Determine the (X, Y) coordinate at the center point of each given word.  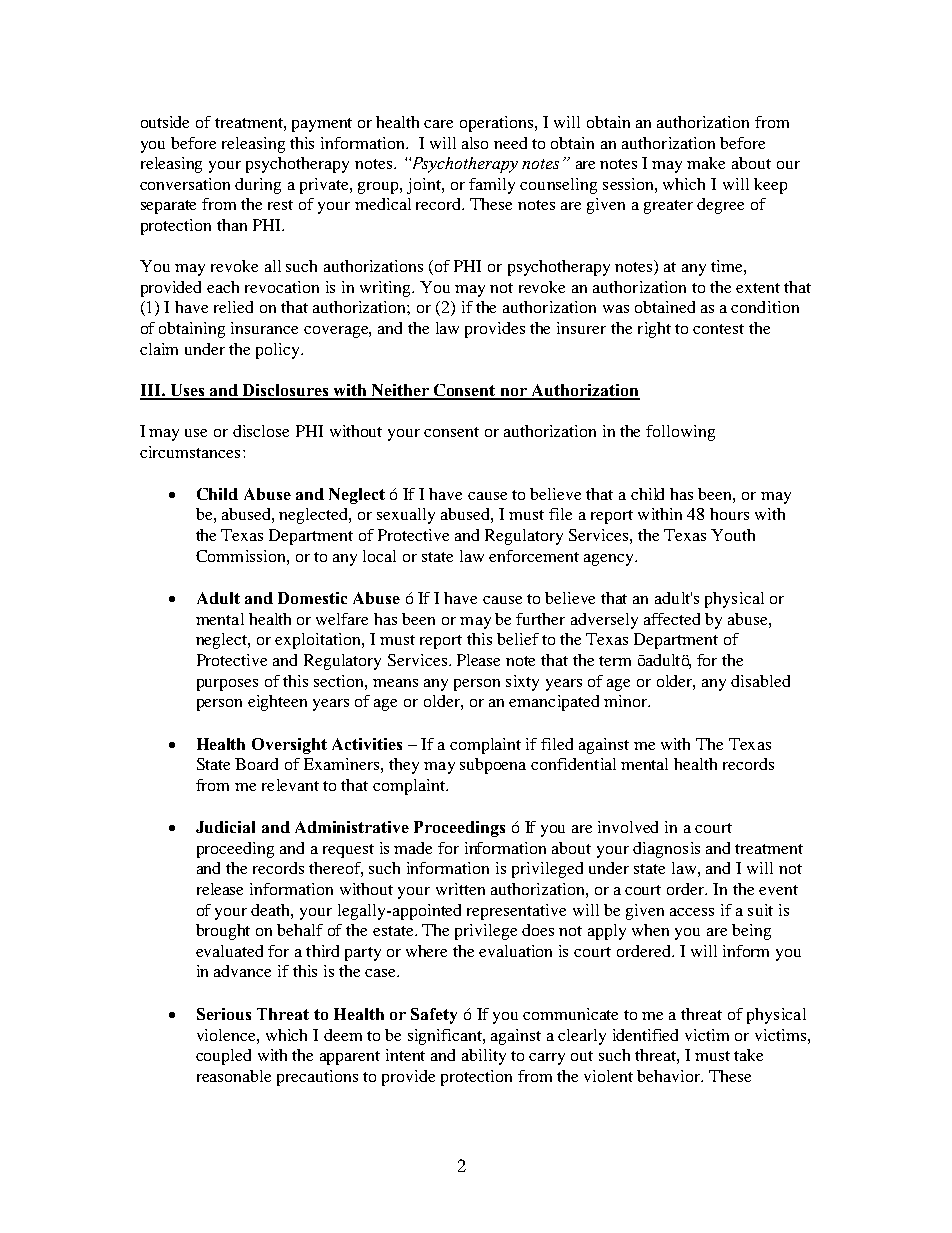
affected (672, 619)
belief (518, 639)
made (413, 848)
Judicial (225, 827)
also (475, 143)
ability (484, 1057)
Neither (400, 391)
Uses (187, 391)
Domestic (312, 598)
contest (718, 329)
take (748, 1055)
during (258, 186)
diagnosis (666, 850)
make (706, 163)
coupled (223, 1057)
